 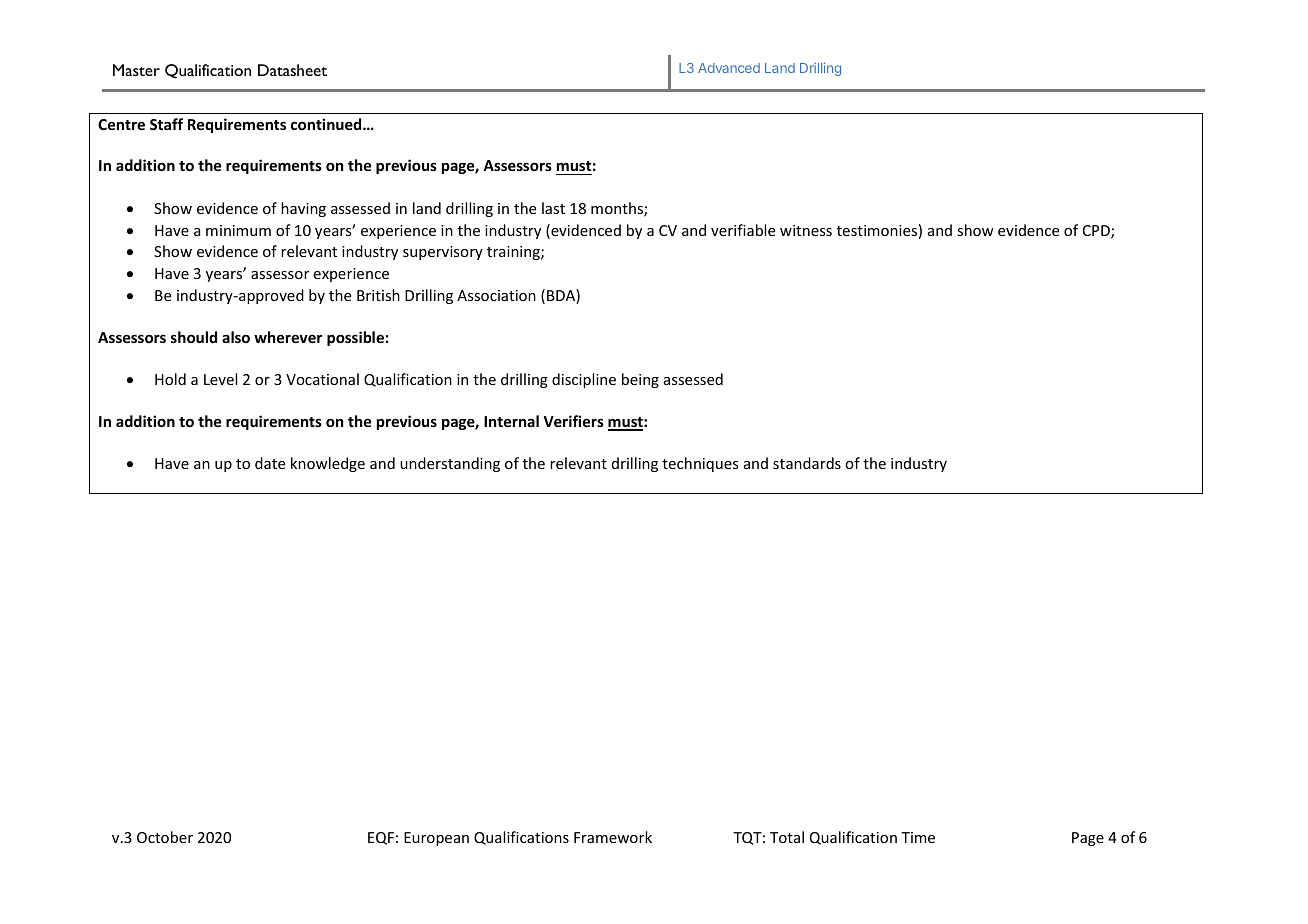 What do you see at coordinates (574, 421) in the screenshot?
I see `Verifiers` at bounding box center [574, 421].
